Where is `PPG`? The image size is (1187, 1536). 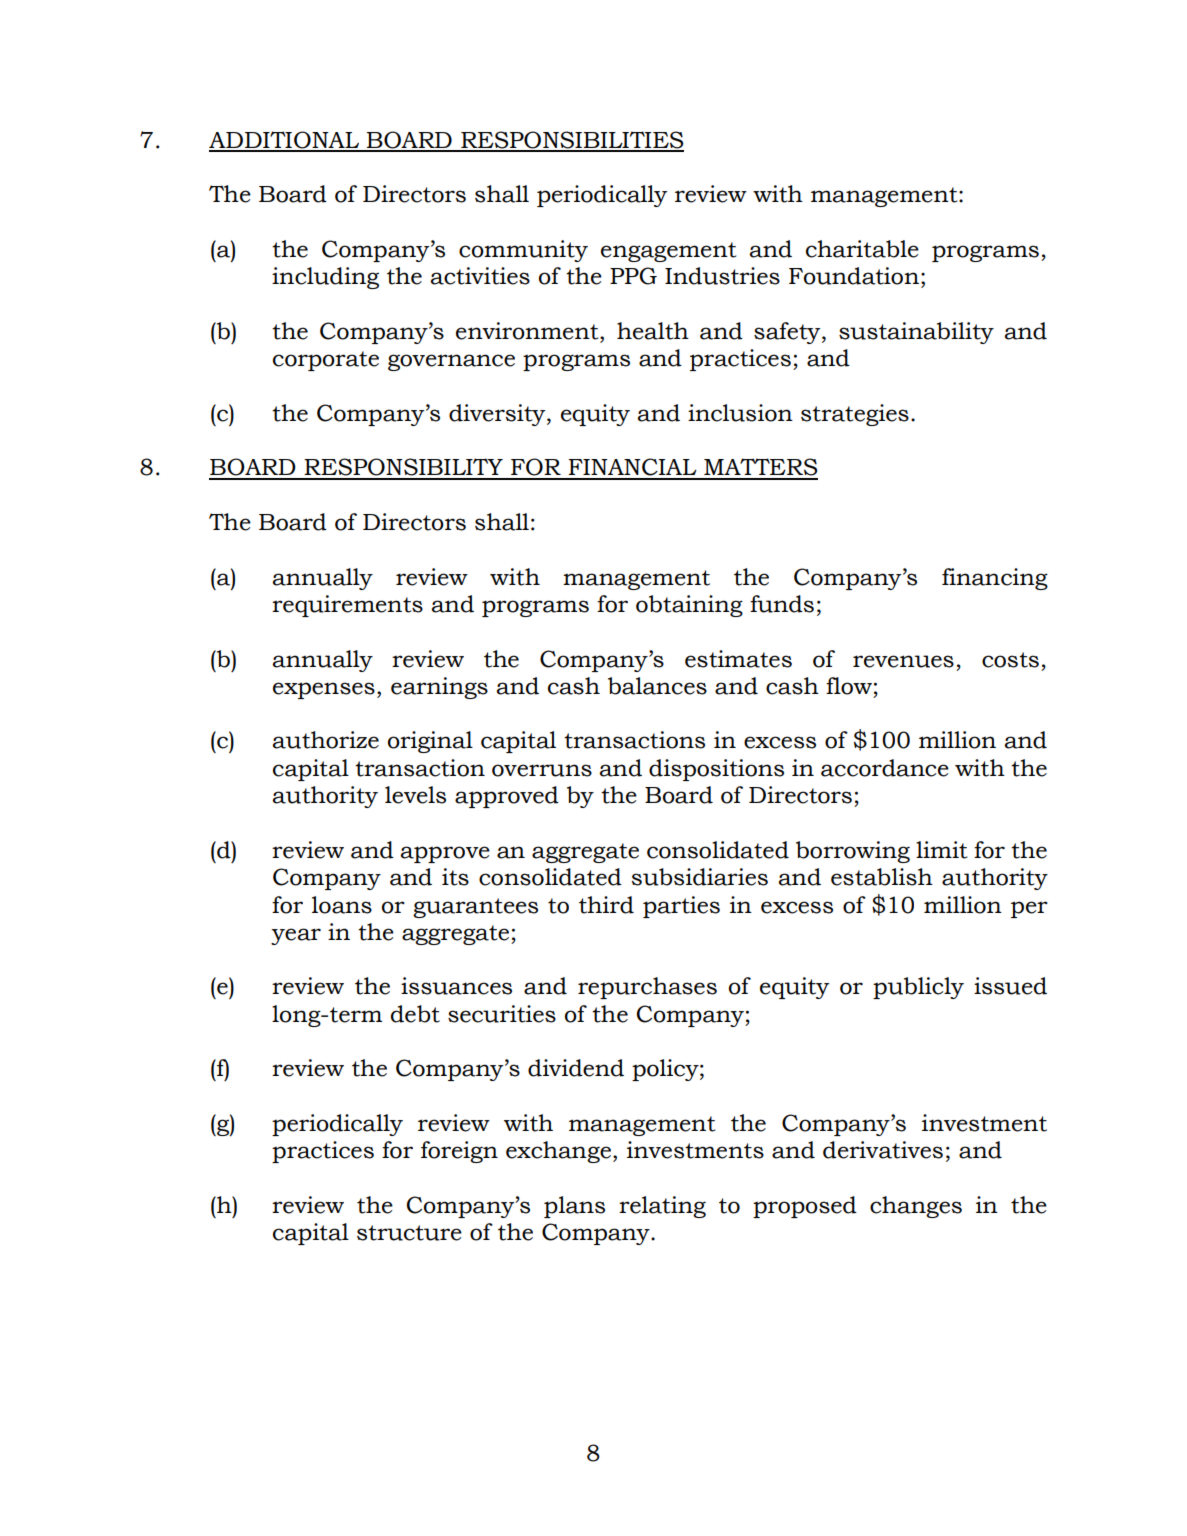
PPG is located at coordinates (633, 276).
